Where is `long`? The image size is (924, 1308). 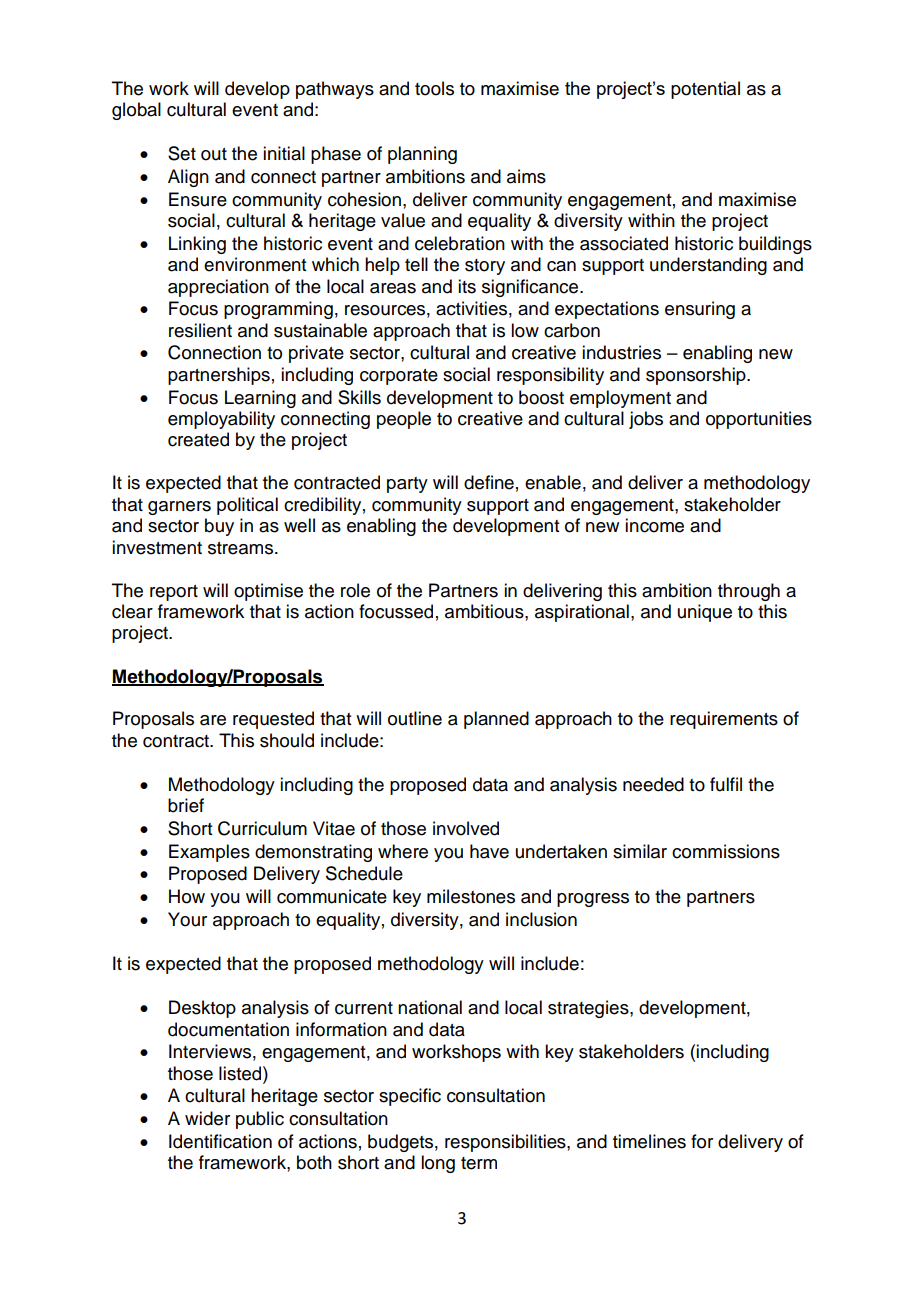 long is located at coordinates (438, 1164).
